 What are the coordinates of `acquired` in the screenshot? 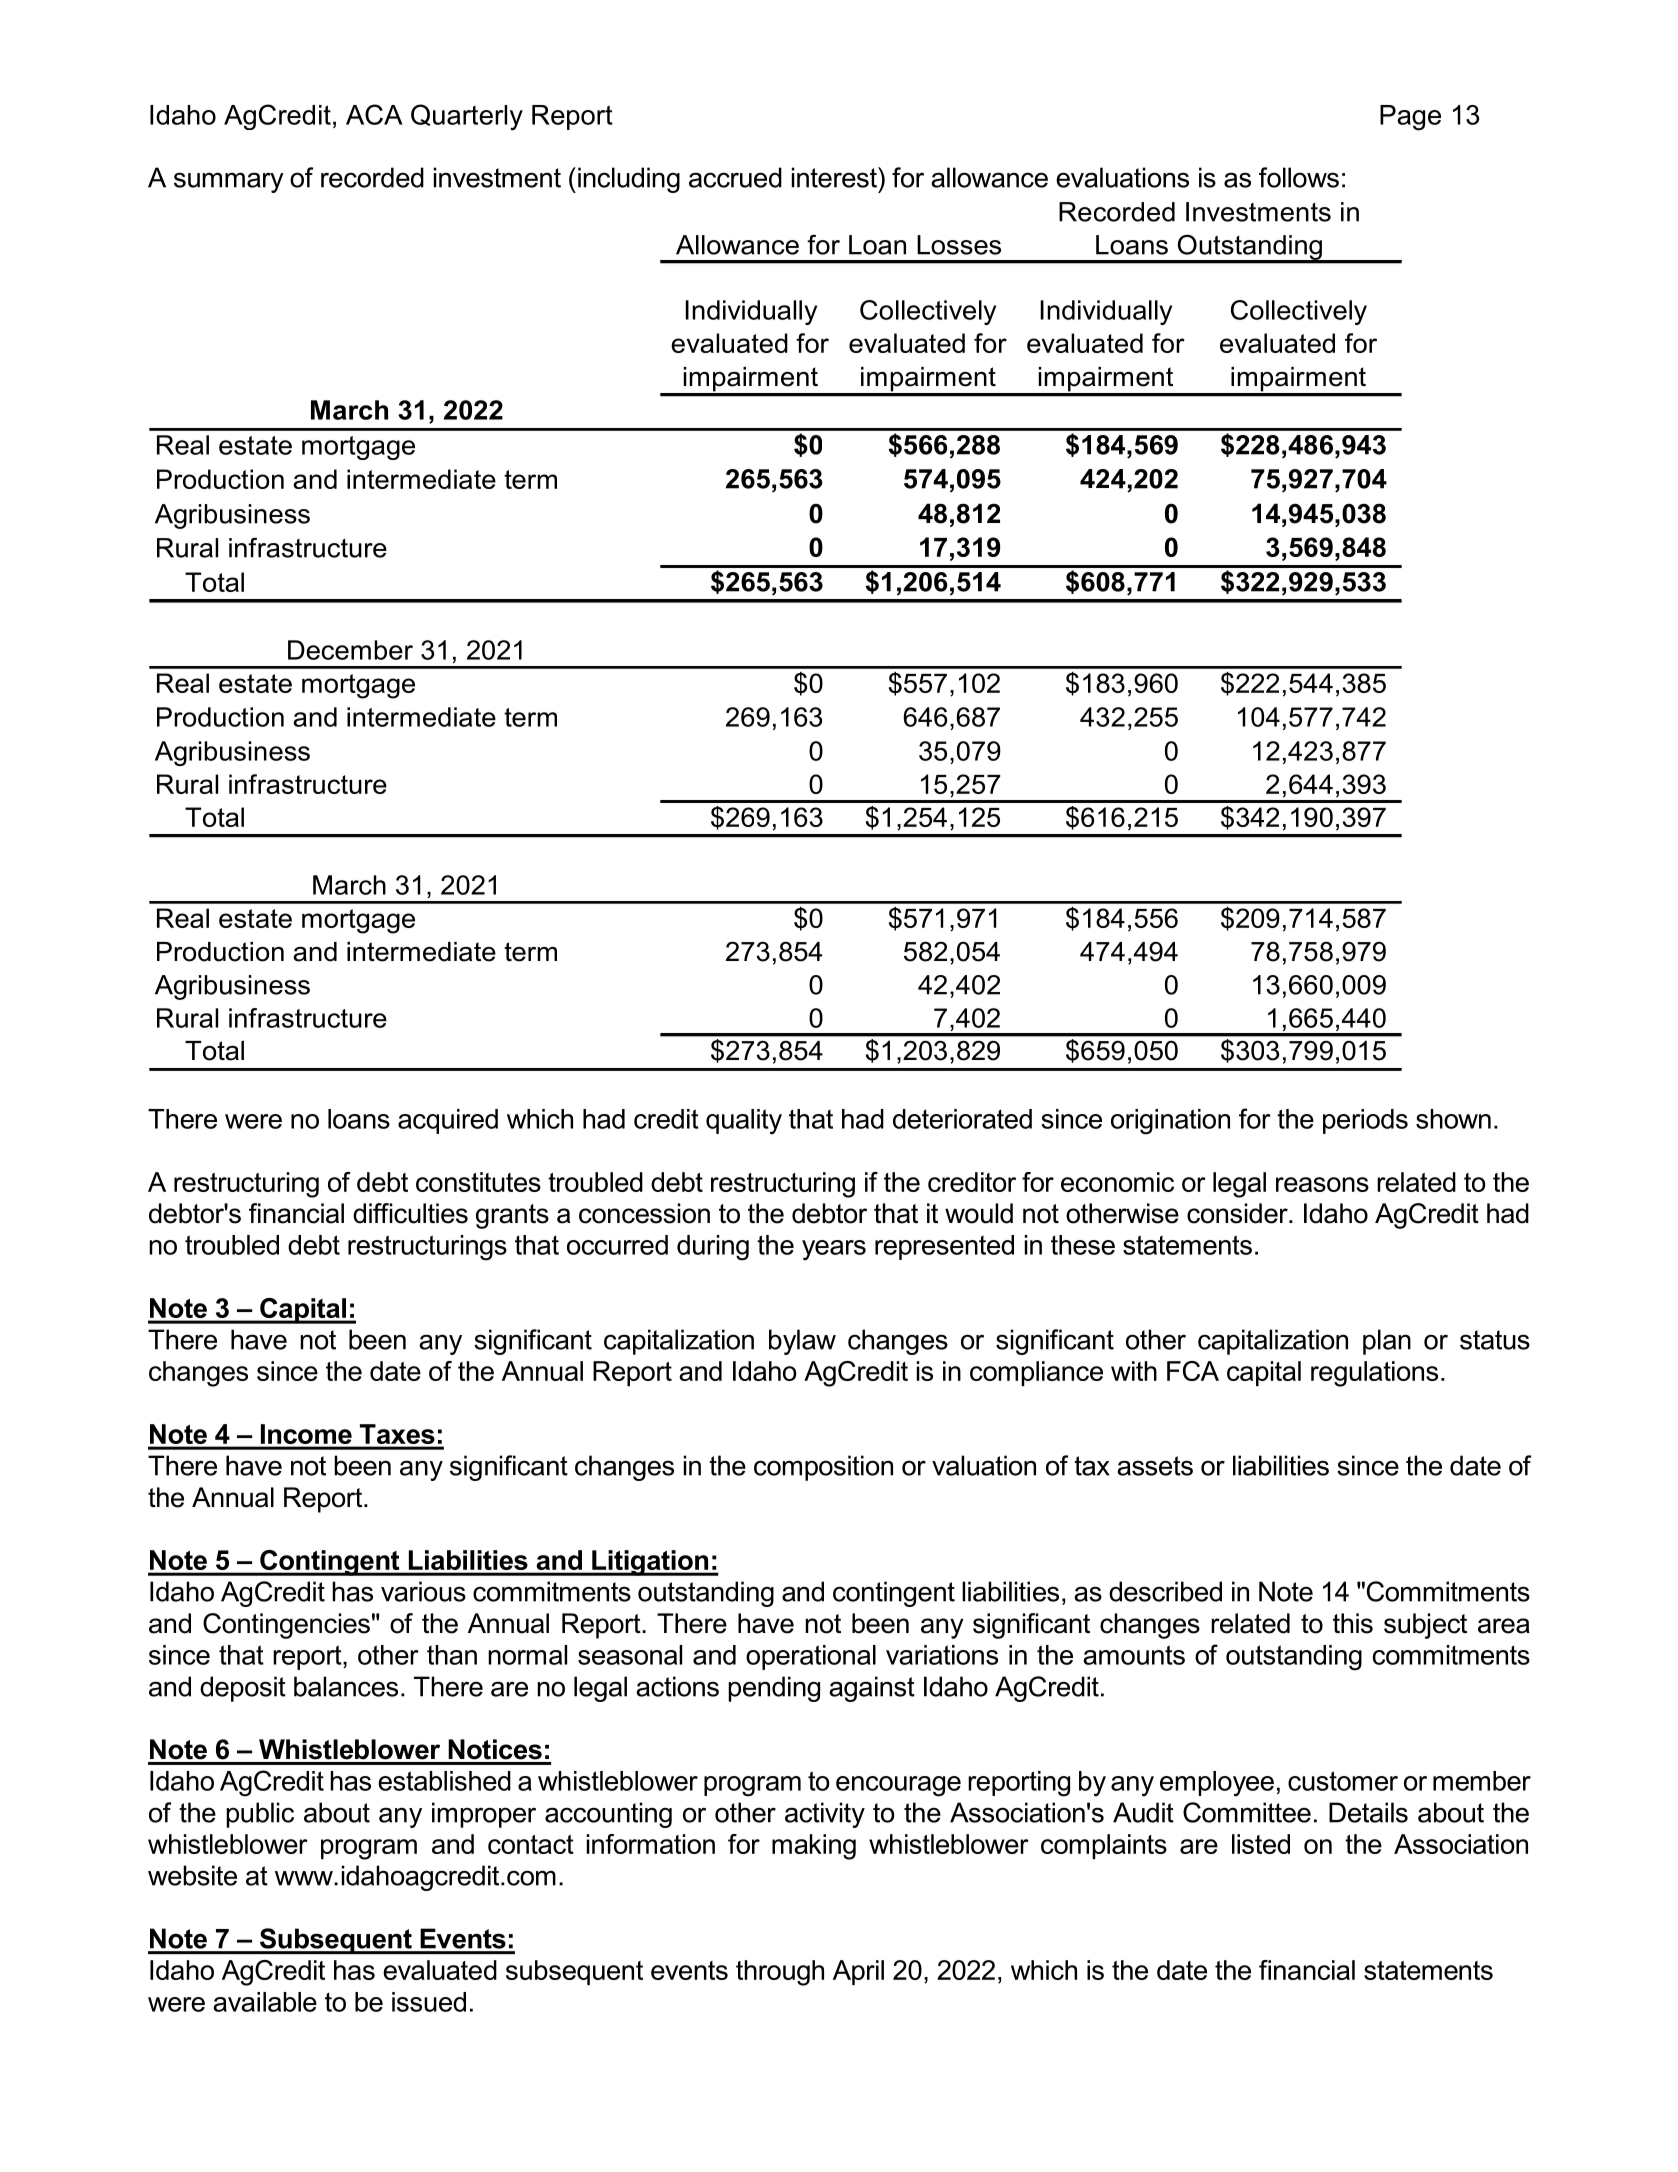 It's located at (448, 1121).
